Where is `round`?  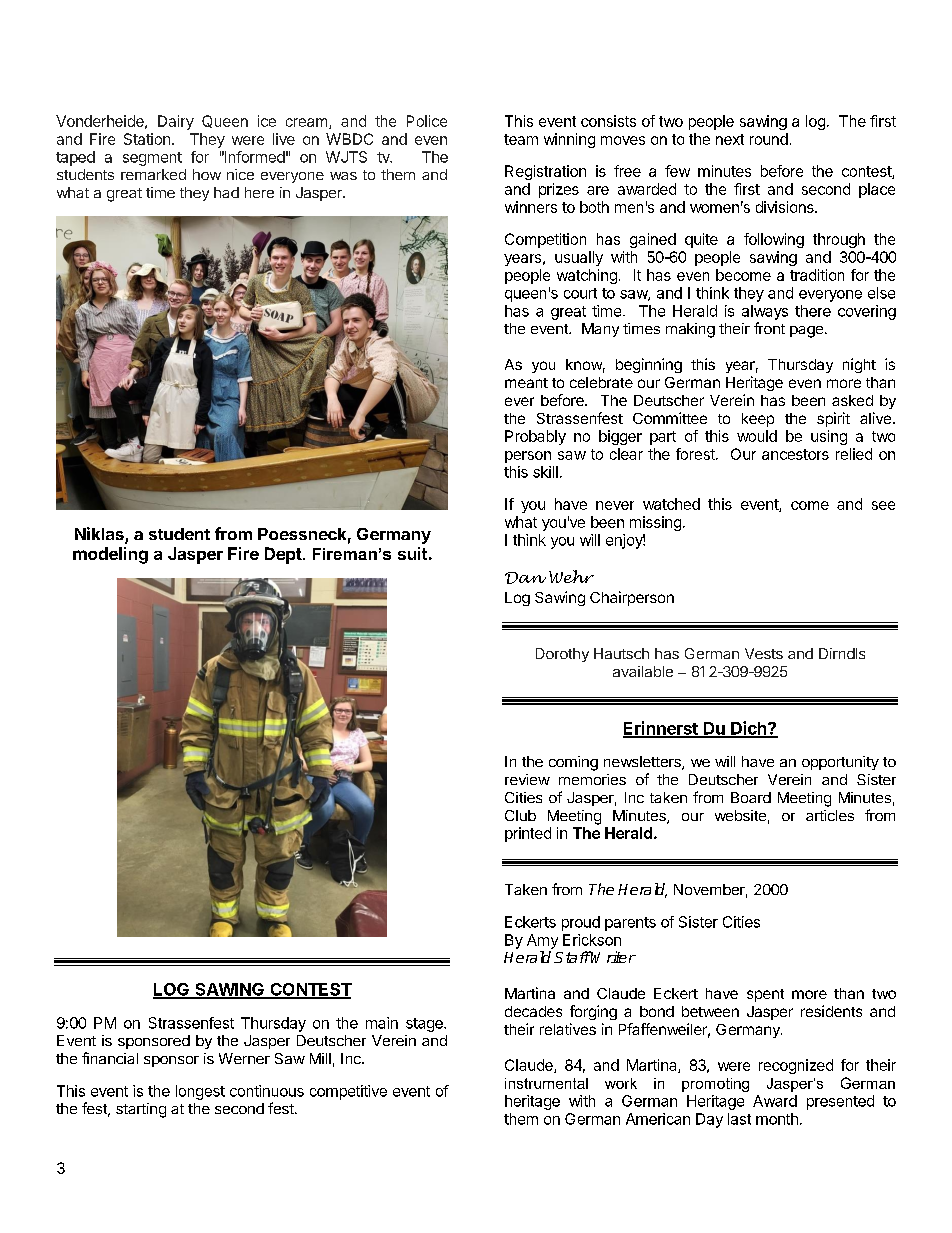
round is located at coordinates (769, 139).
